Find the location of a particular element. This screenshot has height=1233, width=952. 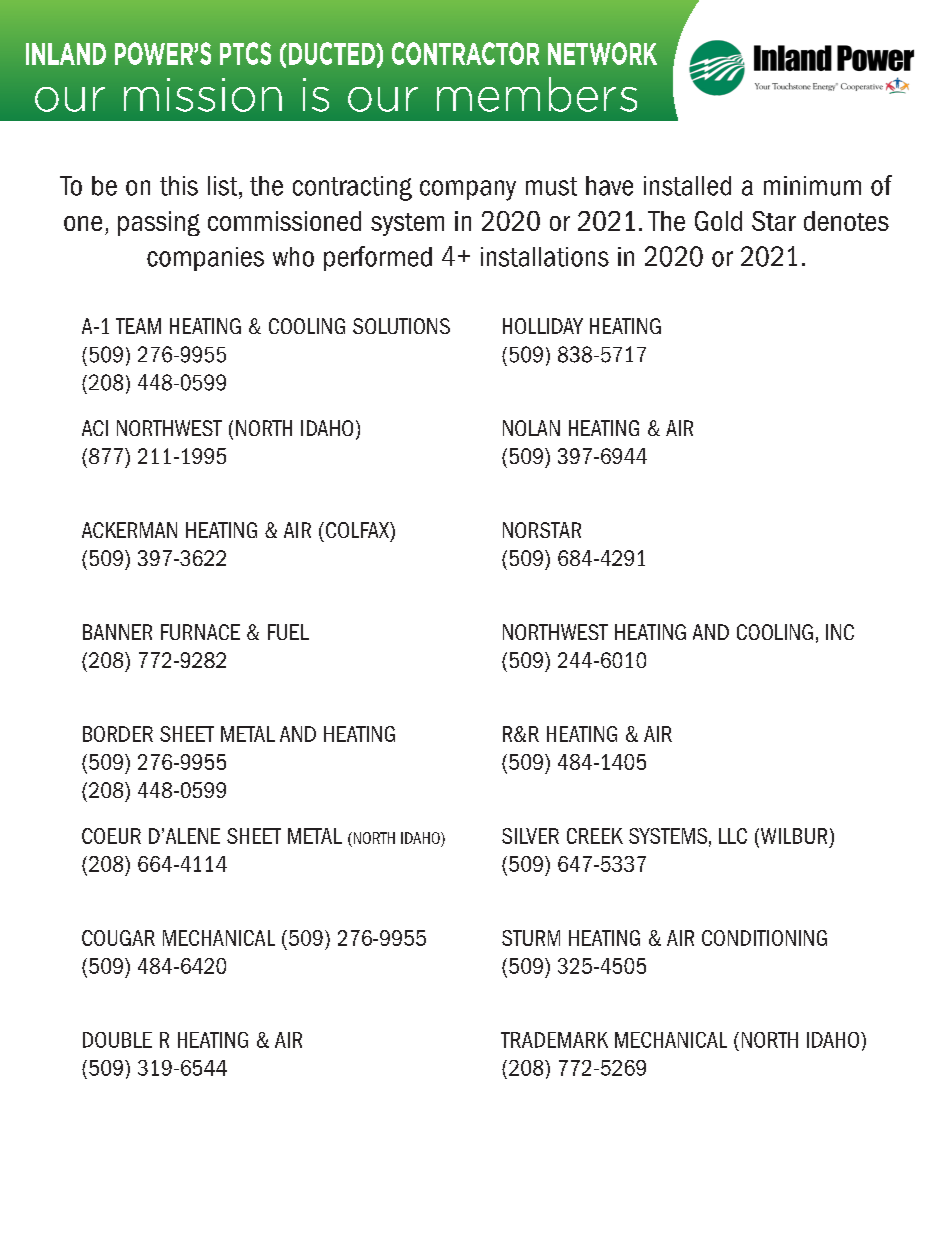

DOUBLE is located at coordinates (117, 1040).
